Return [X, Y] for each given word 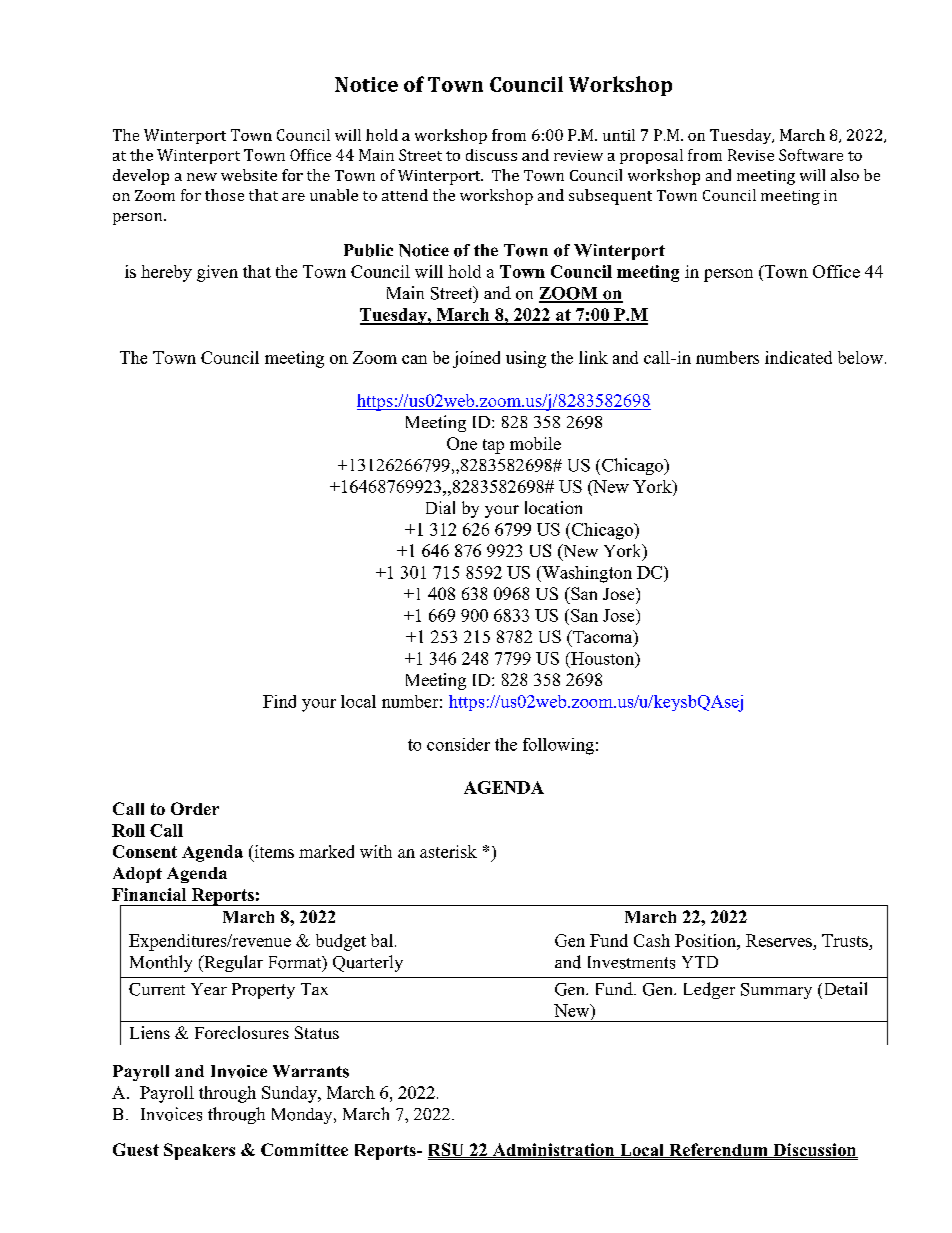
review [578, 155]
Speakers [199, 1151]
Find [279, 701]
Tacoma [603, 638]
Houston [603, 659]
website [249, 175]
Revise [751, 155]
